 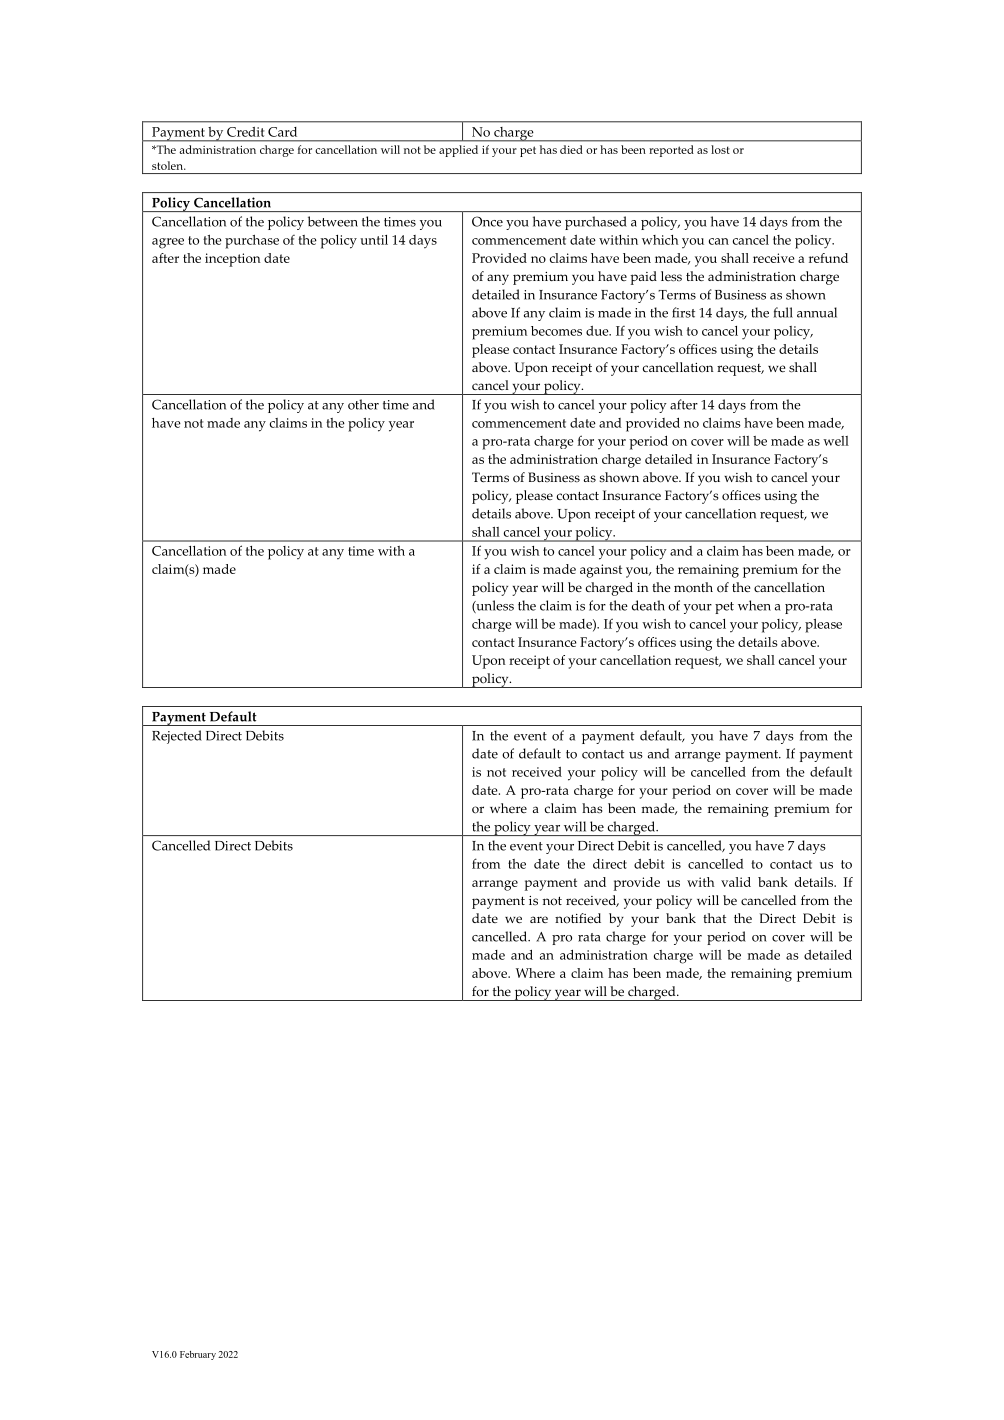 I want to click on well, so click(x=836, y=441).
